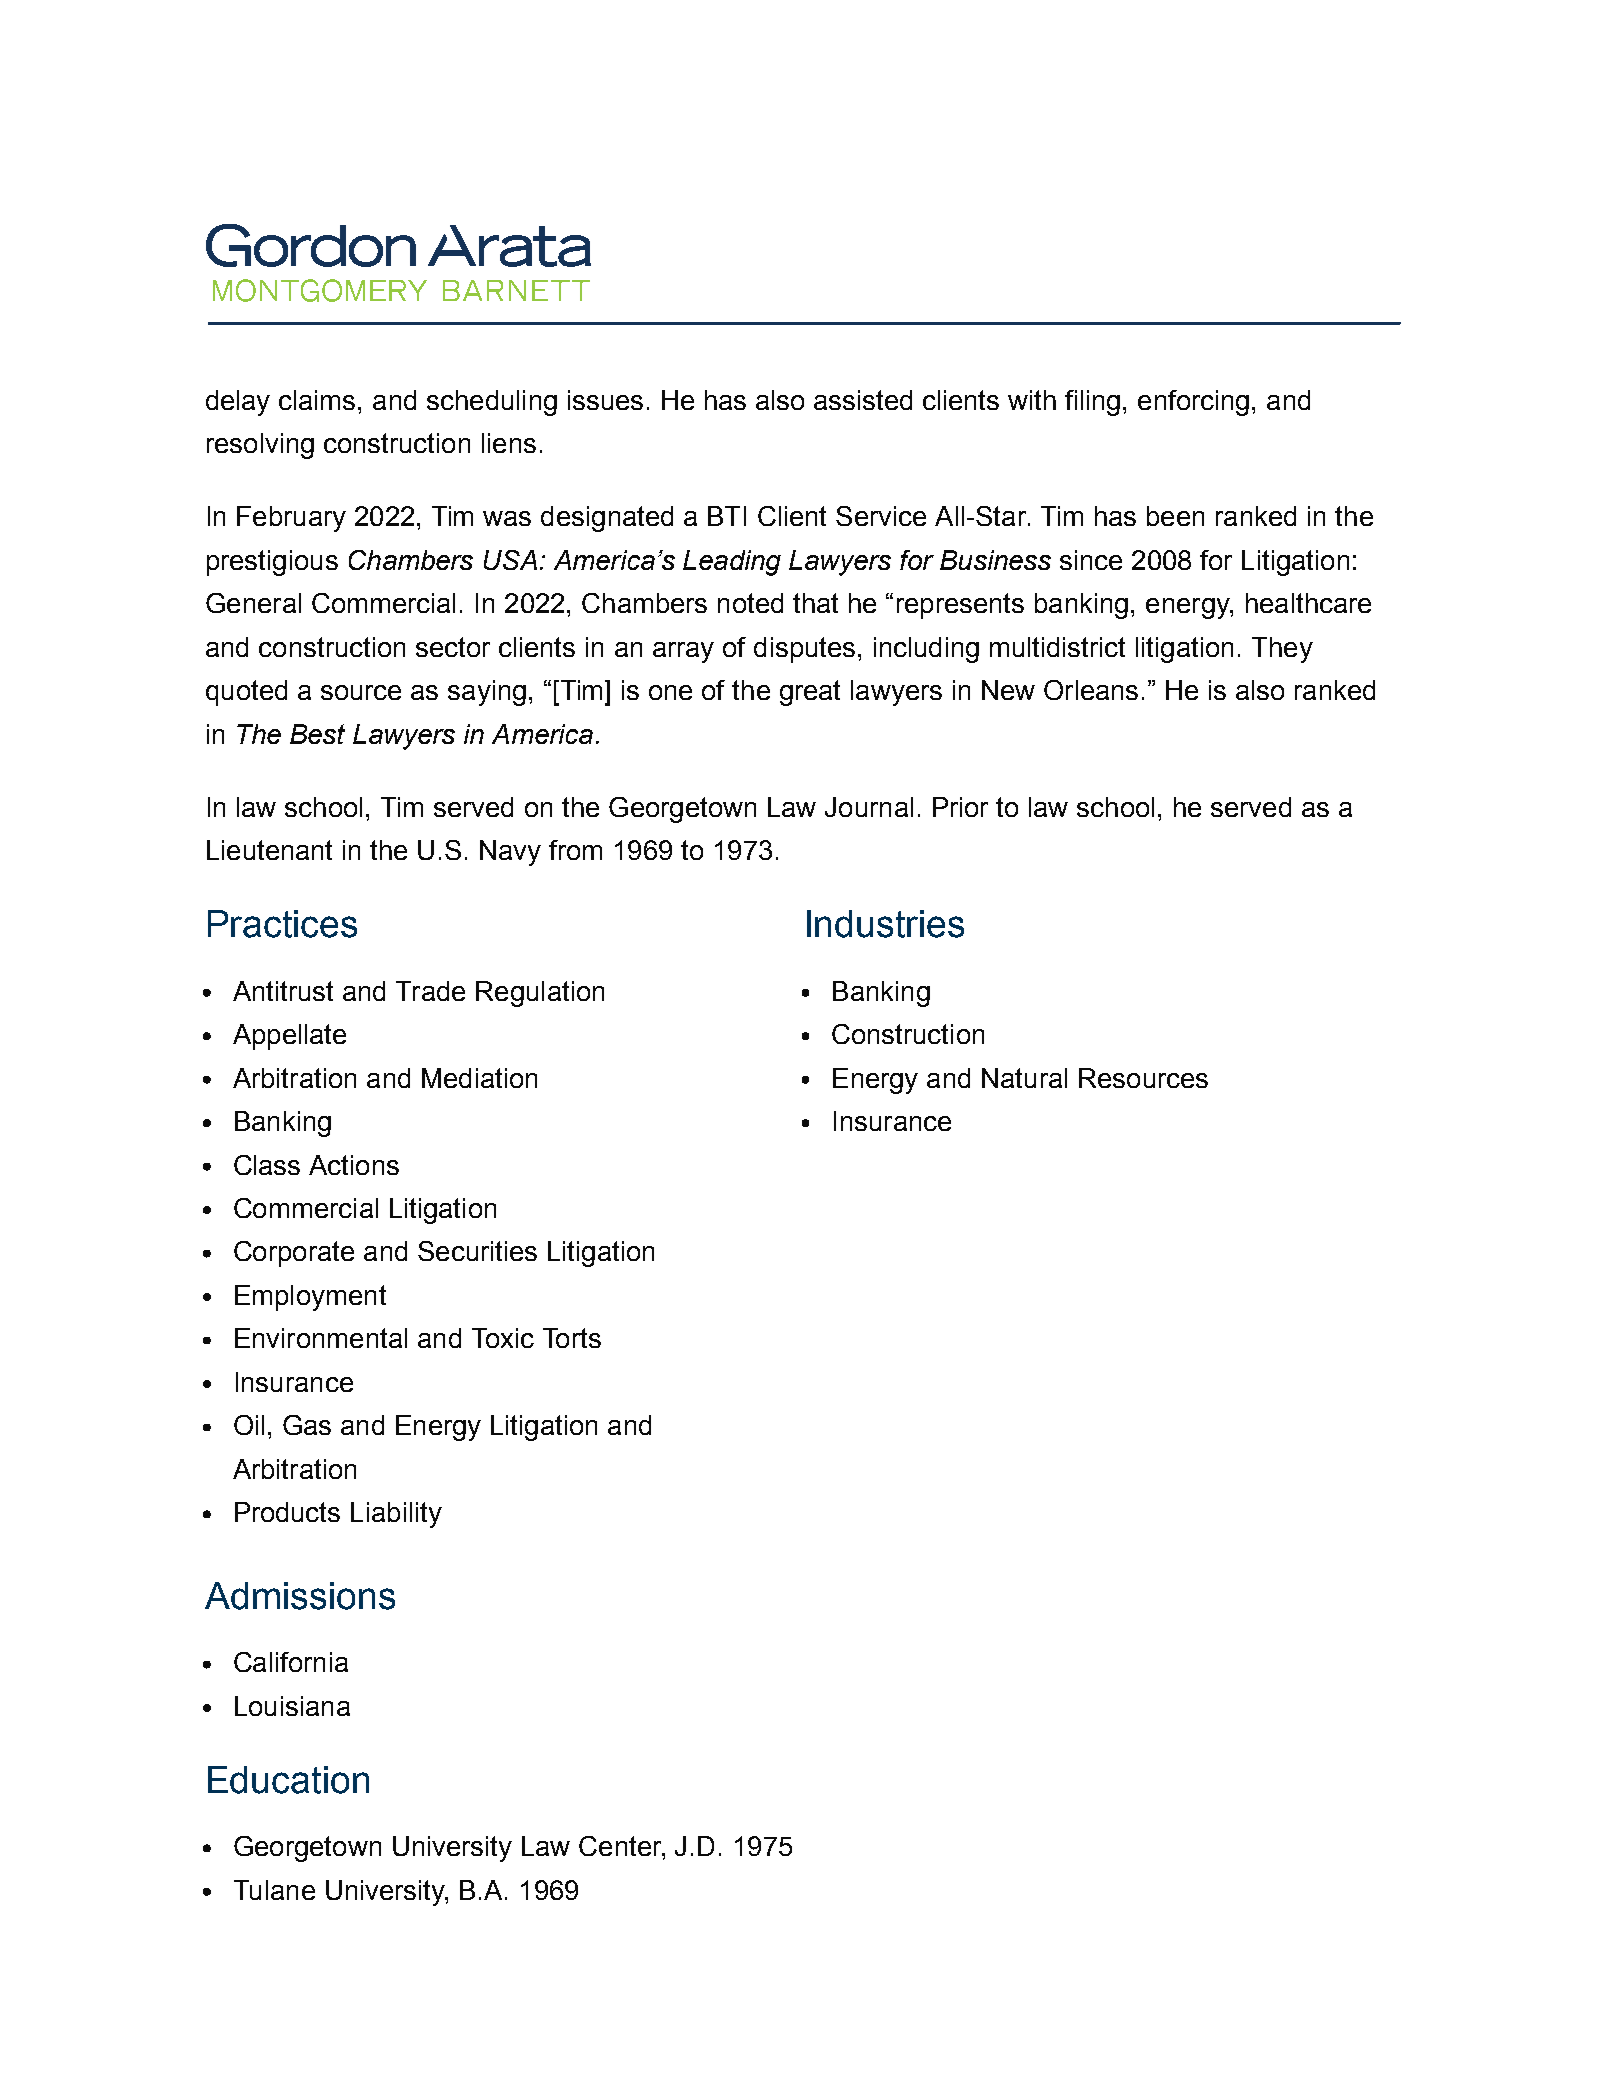 The width and height of the screenshot is (1607, 2080). I want to click on Natural, so click(1024, 1078).
